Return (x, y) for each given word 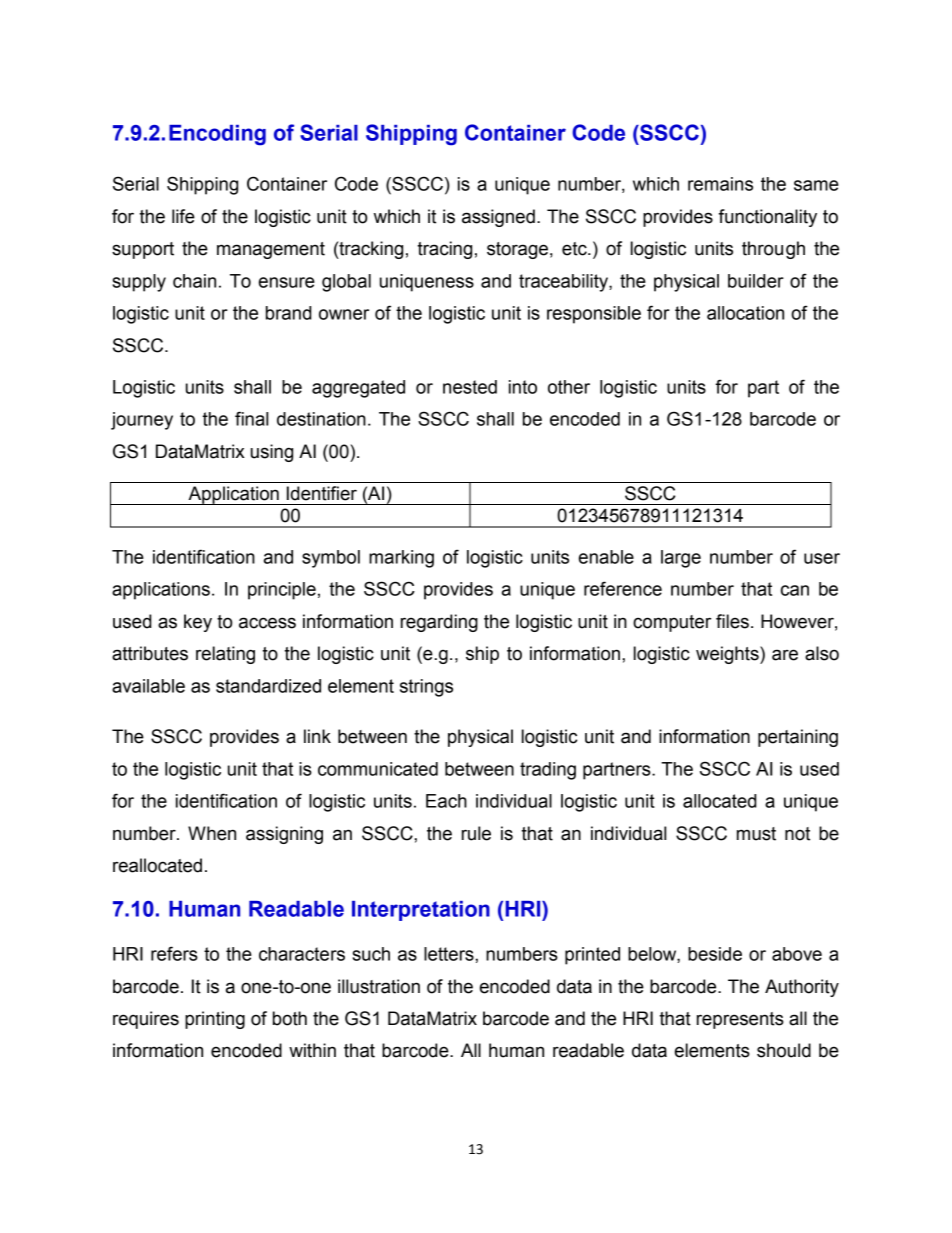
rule (476, 833)
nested (470, 387)
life (183, 216)
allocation (745, 313)
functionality (768, 218)
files (732, 621)
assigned (498, 218)
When (212, 833)
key (198, 623)
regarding (439, 623)
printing (215, 1020)
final (251, 418)
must (756, 834)
